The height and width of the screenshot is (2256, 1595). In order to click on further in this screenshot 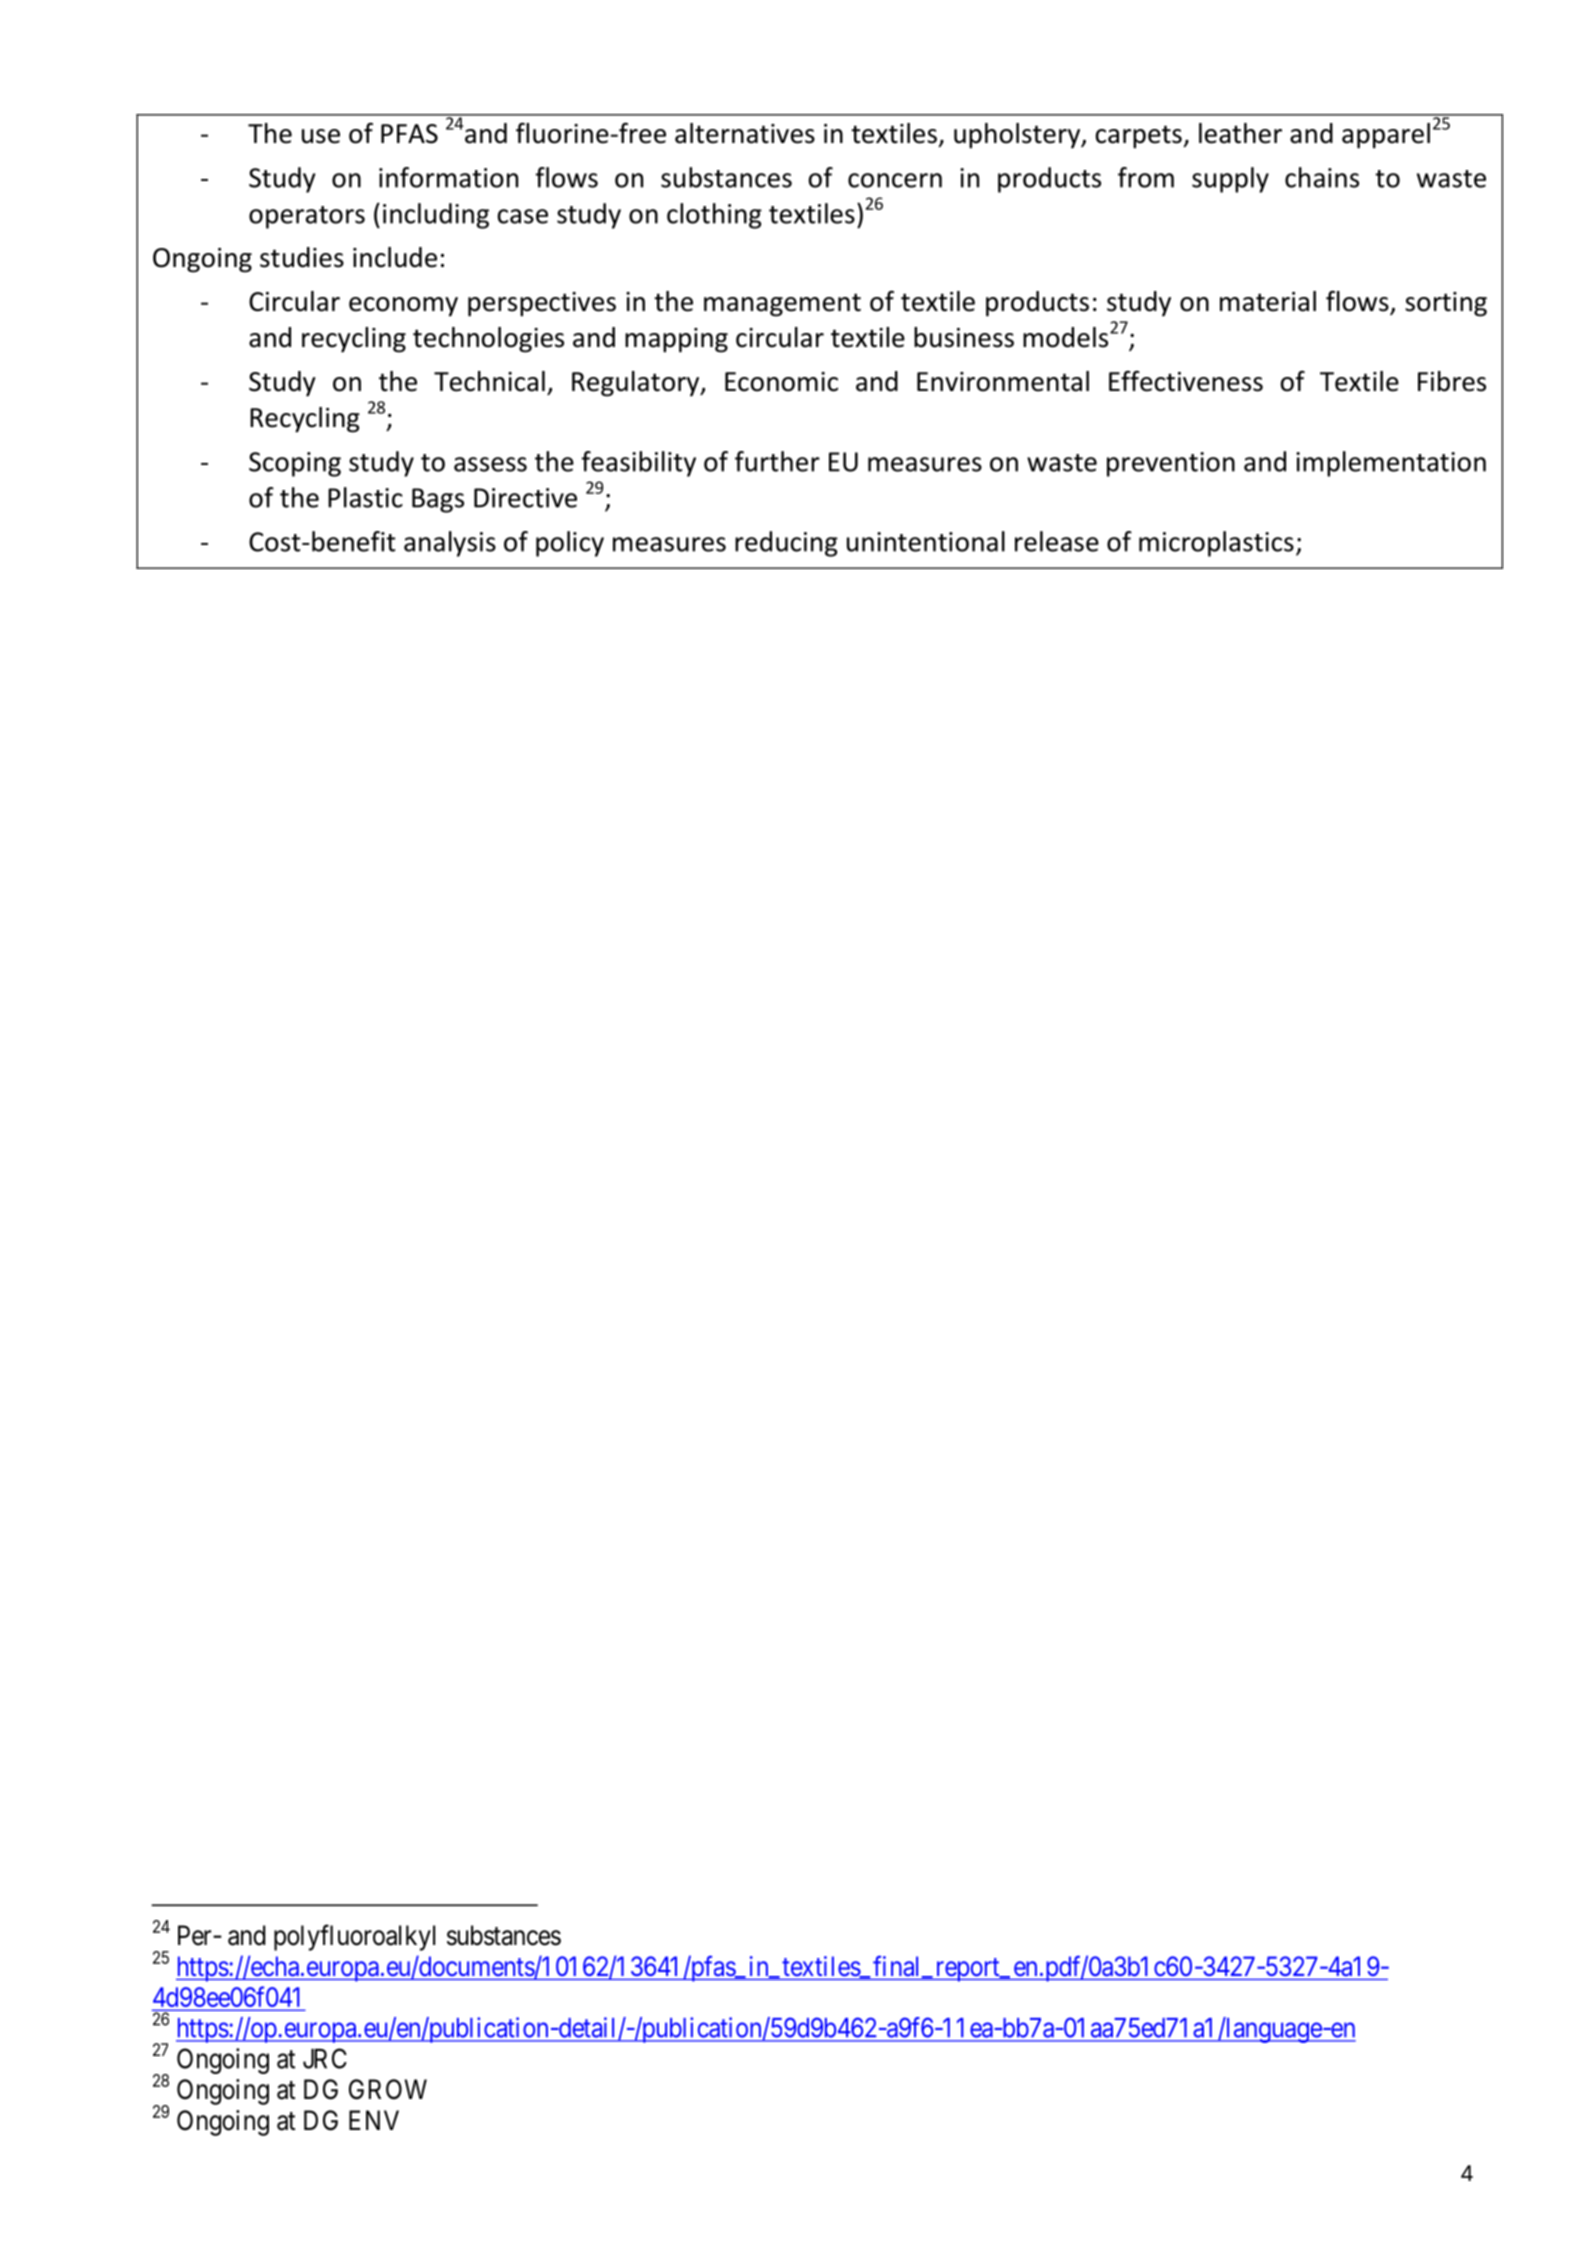, I will do `click(777, 461)`.
